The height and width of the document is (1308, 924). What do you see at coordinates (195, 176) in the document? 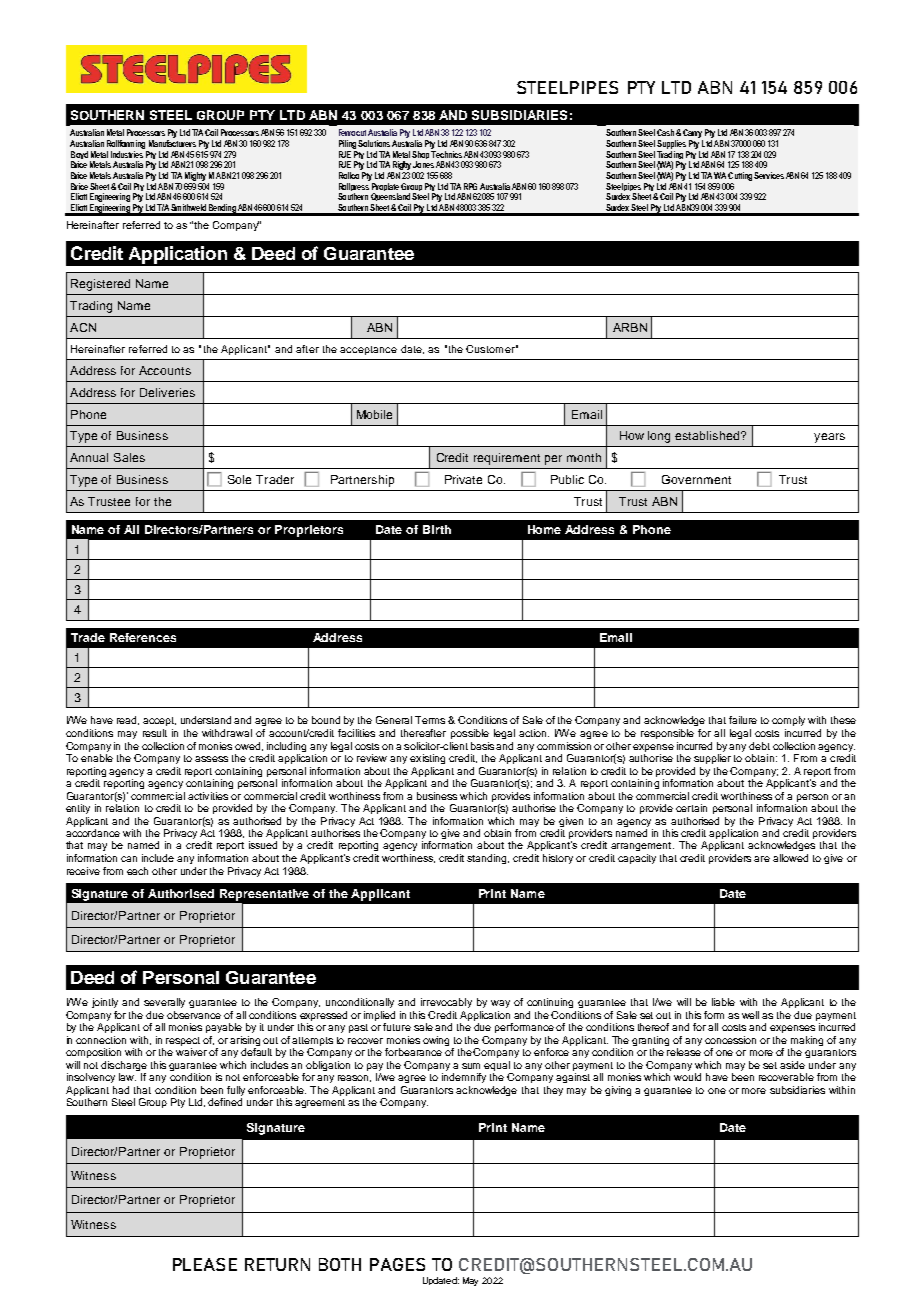
I see `Mighty` at bounding box center [195, 176].
